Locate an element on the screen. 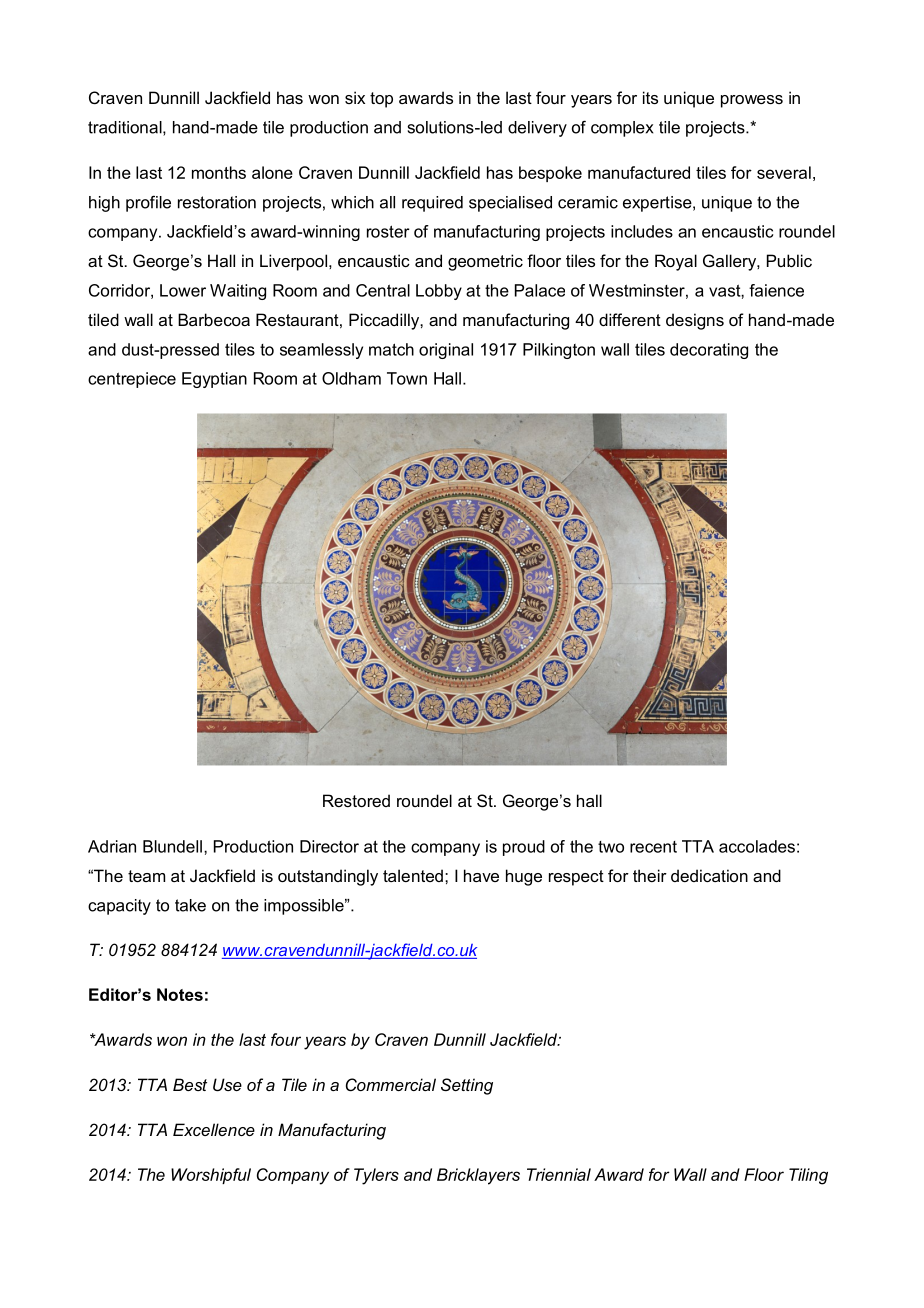 This screenshot has height=1308, width=924. months is located at coordinates (219, 172).
